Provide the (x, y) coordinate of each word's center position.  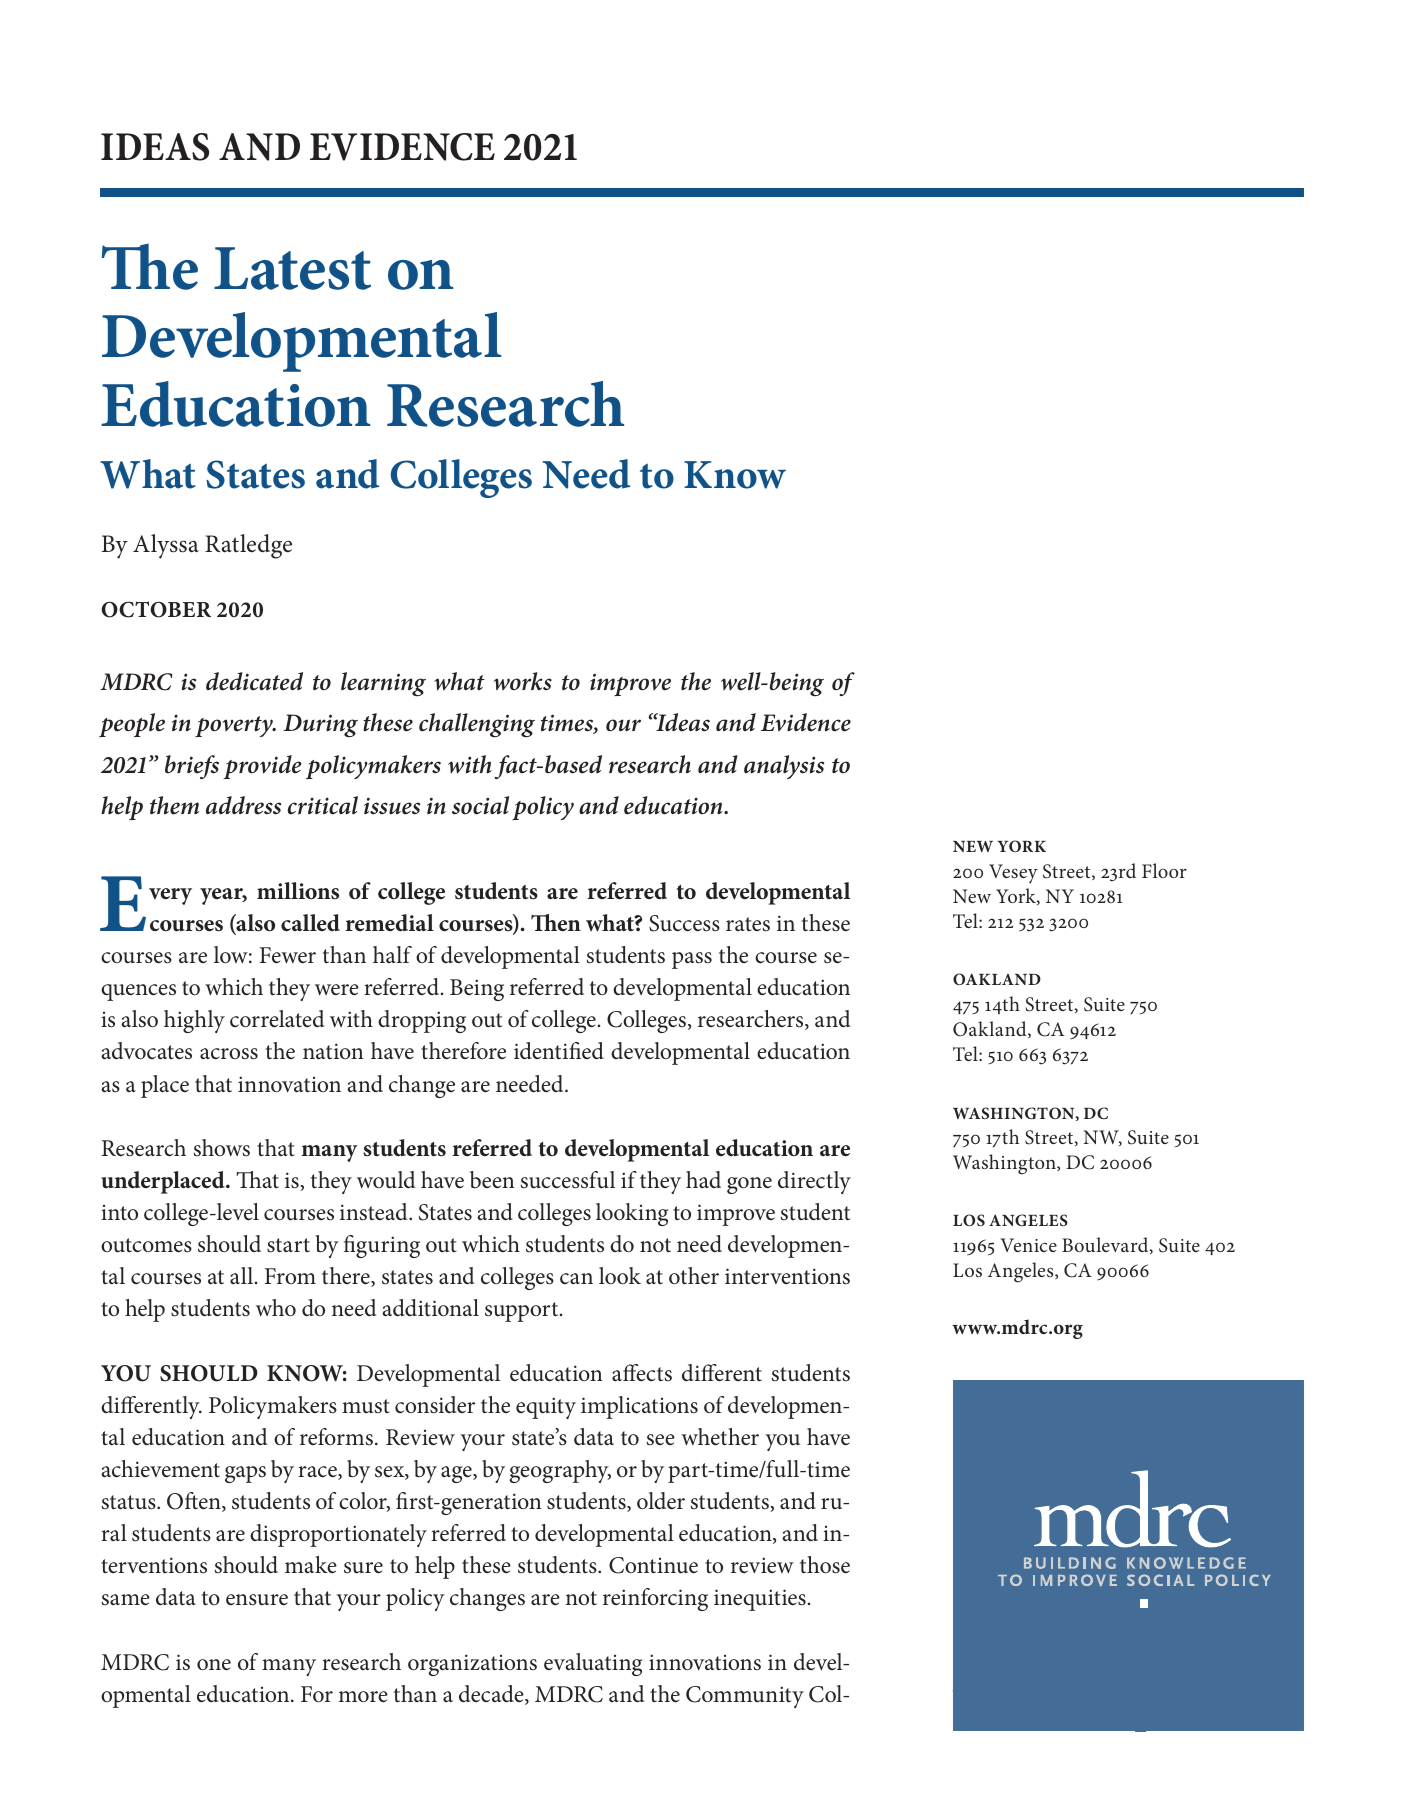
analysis (784, 767)
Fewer (288, 955)
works (523, 681)
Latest (292, 268)
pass (692, 960)
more (363, 1697)
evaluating (593, 1664)
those (825, 1565)
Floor (1164, 870)
